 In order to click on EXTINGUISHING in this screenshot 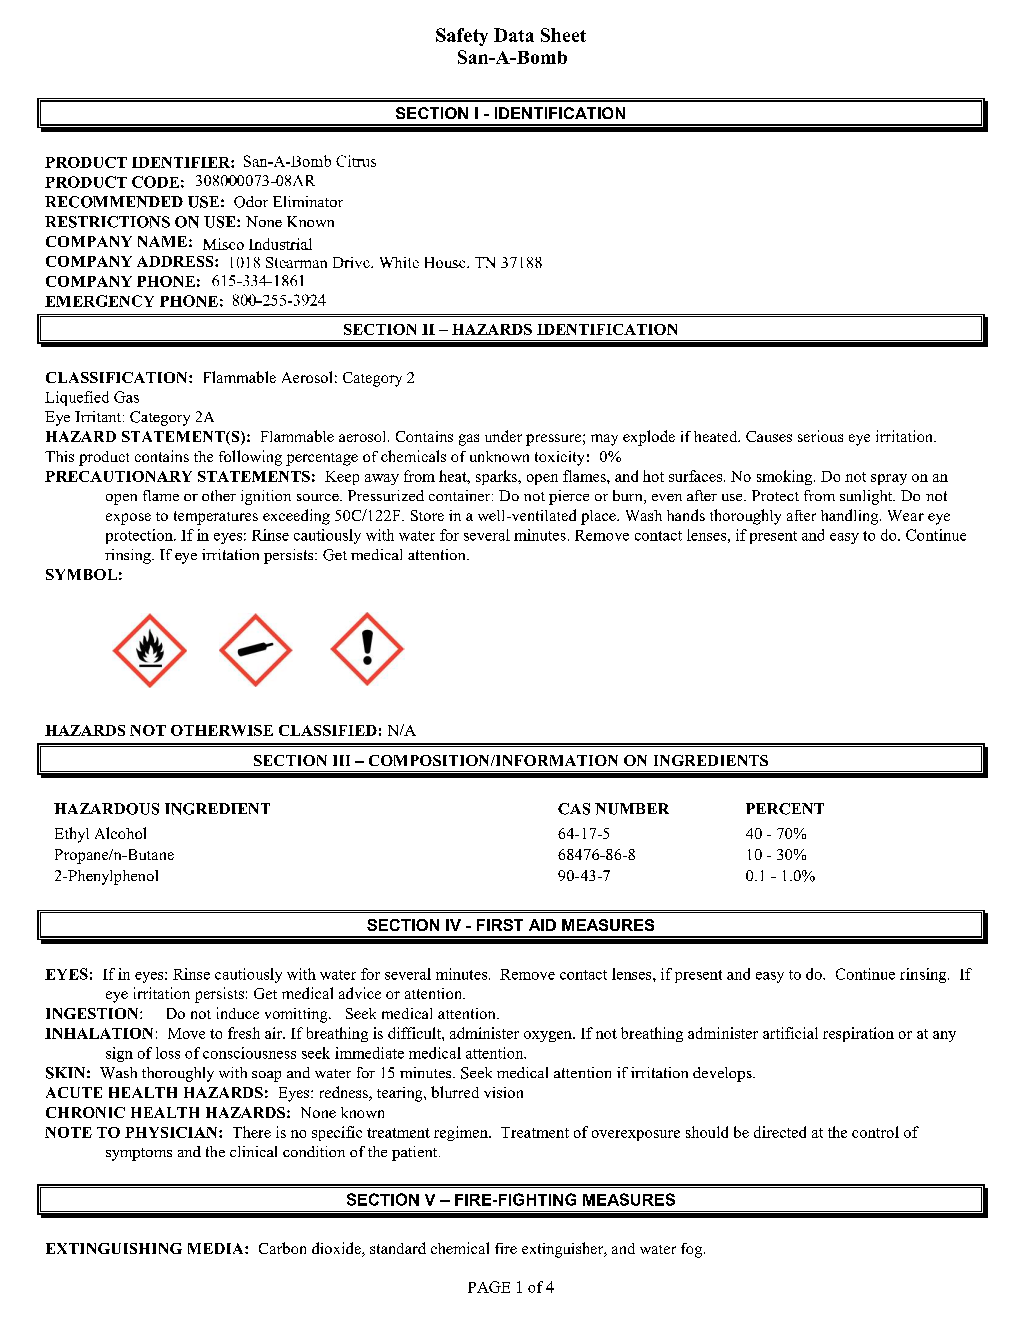, I will do `click(114, 1248)`.
